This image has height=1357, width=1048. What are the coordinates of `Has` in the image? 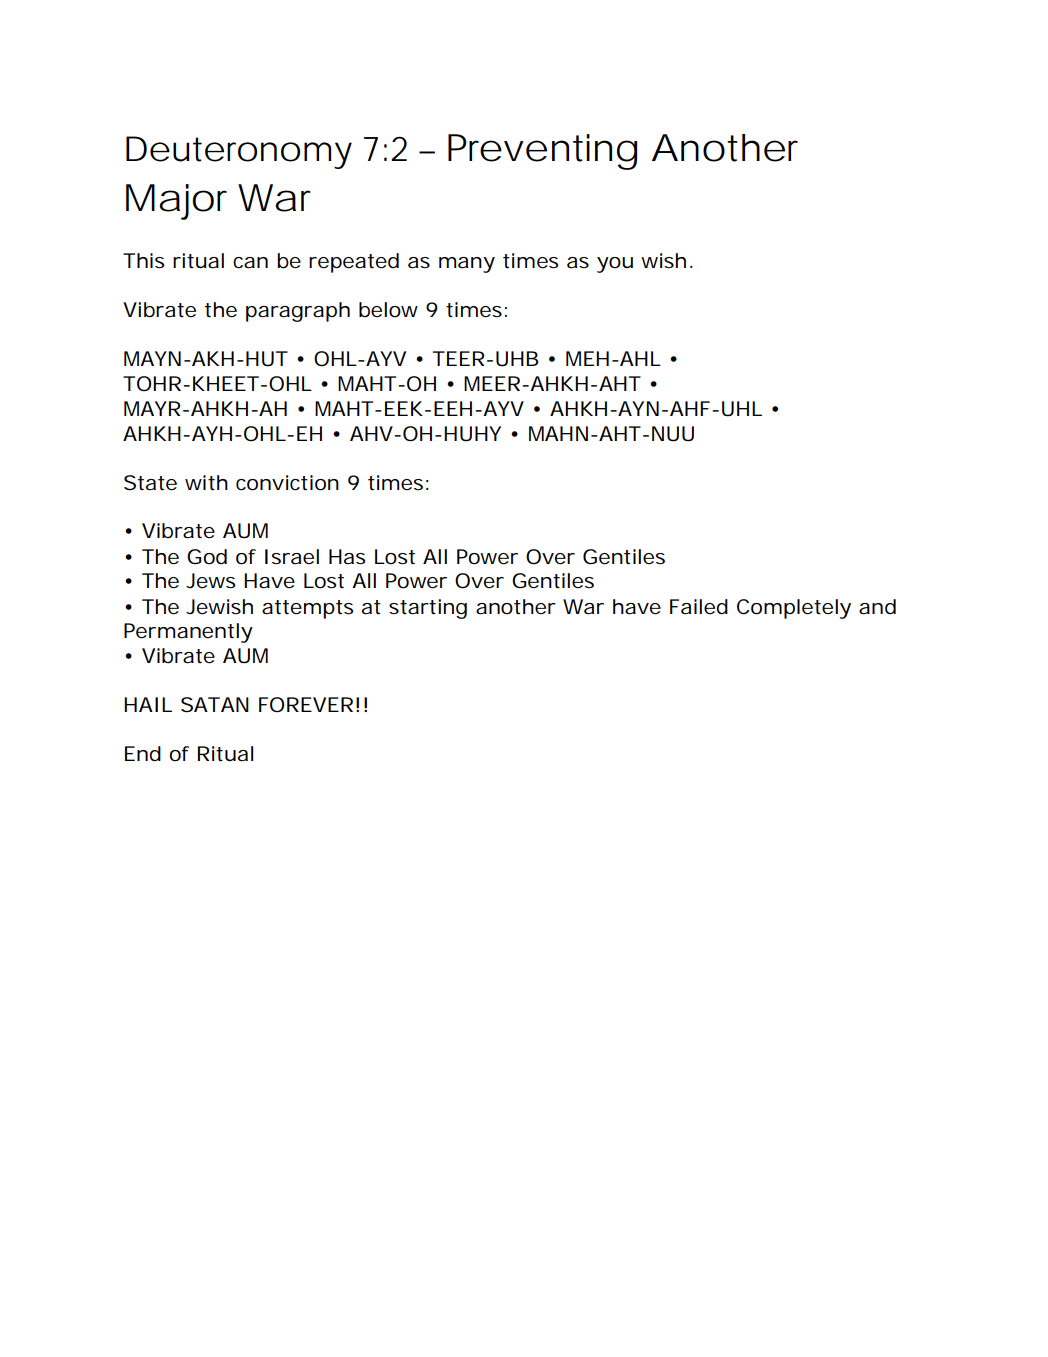 It's located at (347, 557).
